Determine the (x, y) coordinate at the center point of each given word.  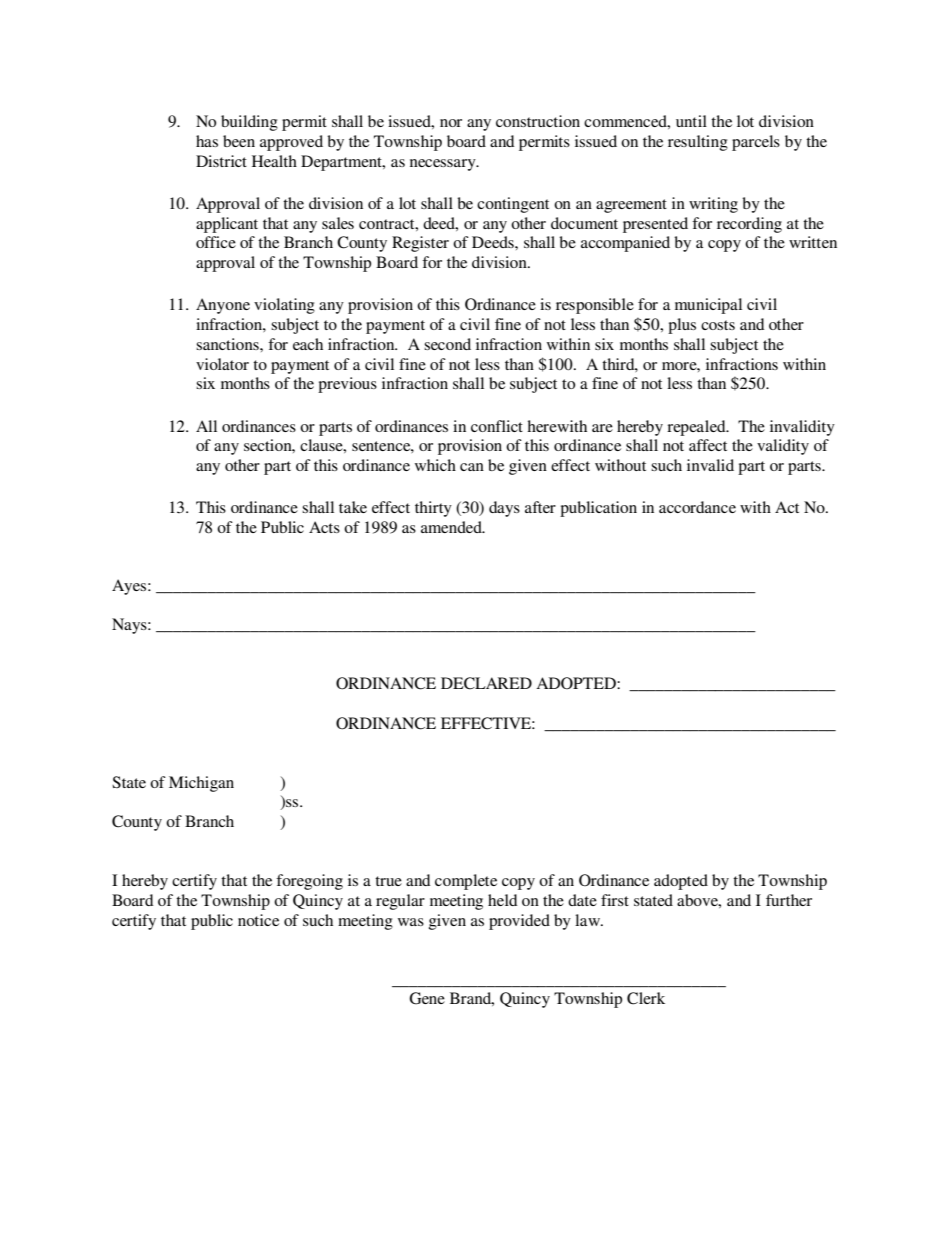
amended (452, 527)
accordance (697, 507)
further (789, 900)
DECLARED (486, 683)
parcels (756, 143)
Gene (427, 998)
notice (258, 920)
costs (718, 325)
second (447, 344)
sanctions (228, 344)
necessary (444, 165)
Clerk (646, 998)
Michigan (201, 784)
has (207, 141)
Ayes (129, 587)
